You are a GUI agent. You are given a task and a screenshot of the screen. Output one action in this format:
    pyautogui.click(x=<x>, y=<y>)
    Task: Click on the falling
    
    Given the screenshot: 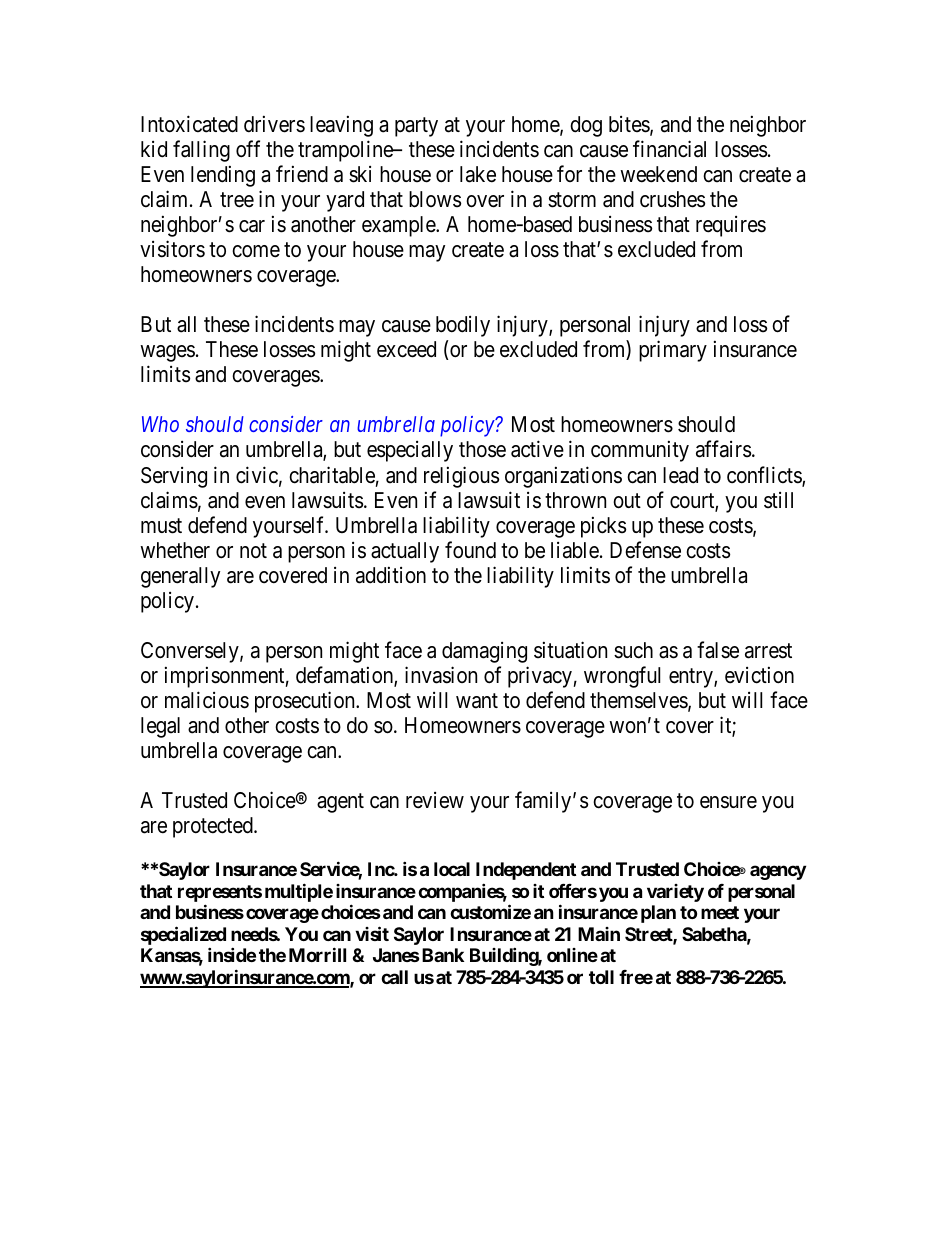 What is the action you would take?
    pyautogui.click(x=201, y=151)
